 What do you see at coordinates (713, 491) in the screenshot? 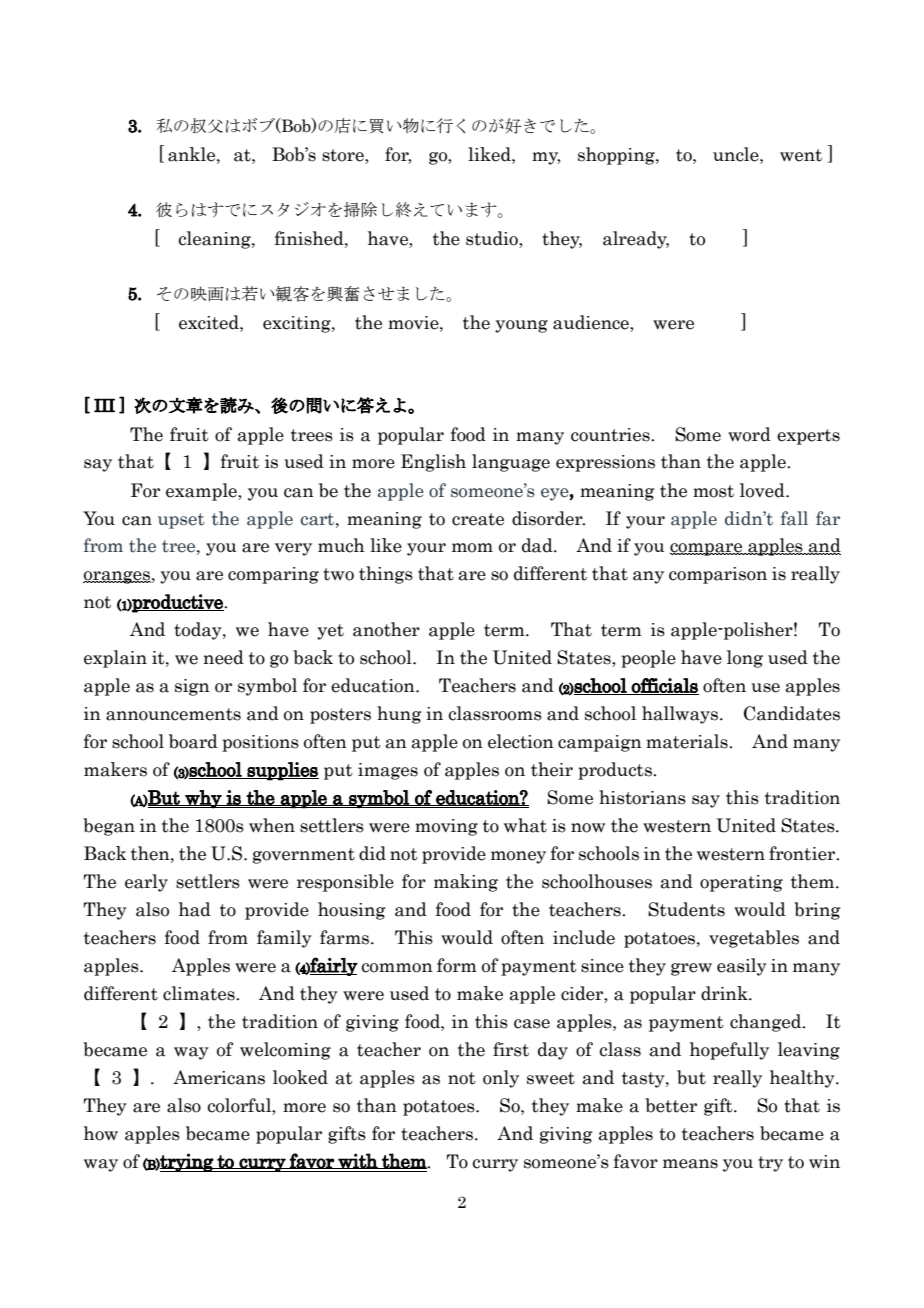
I see `most` at bounding box center [713, 491].
